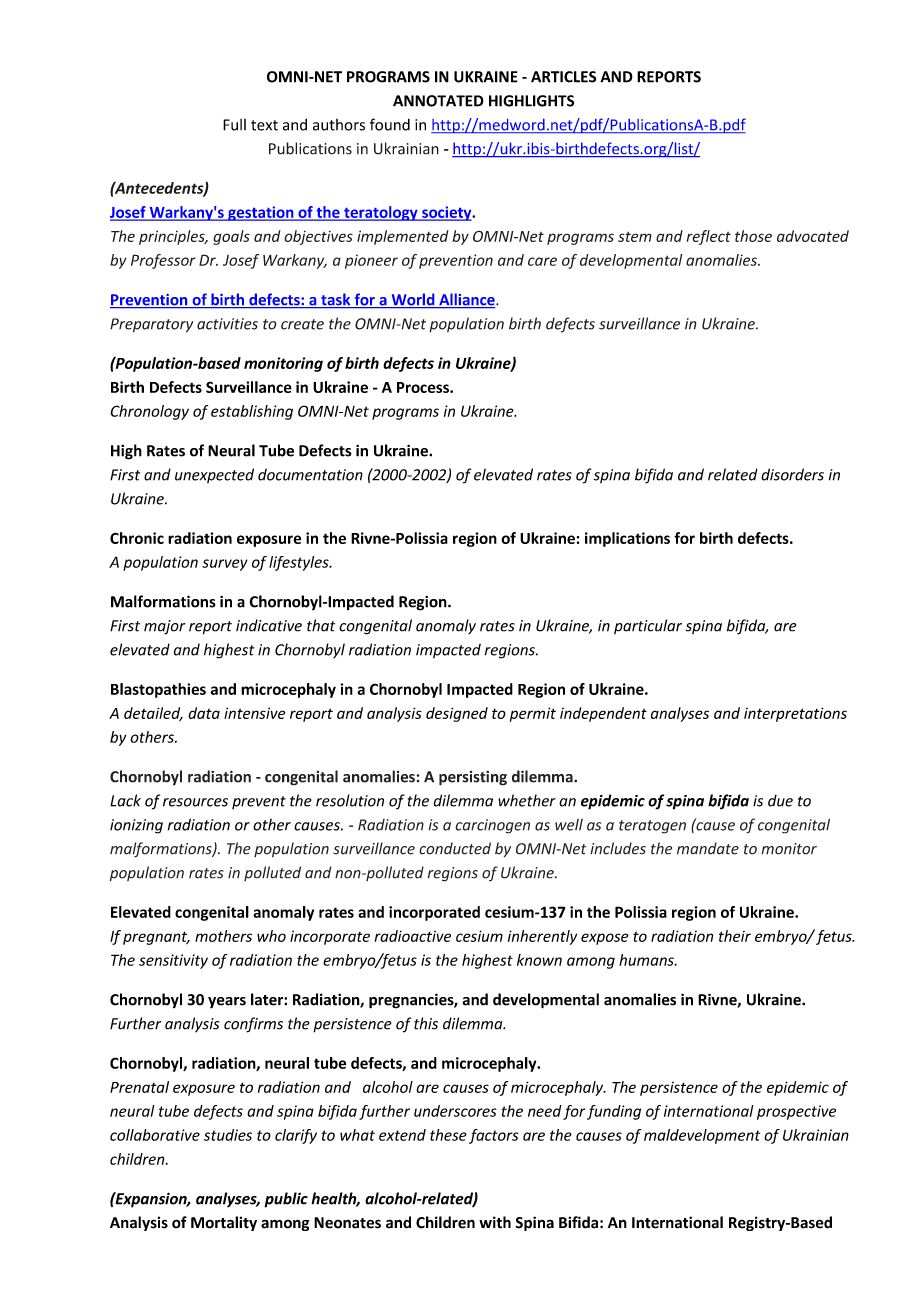  Describe the element at coordinates (708, 848) in the document. I see `mandate` at that location.
